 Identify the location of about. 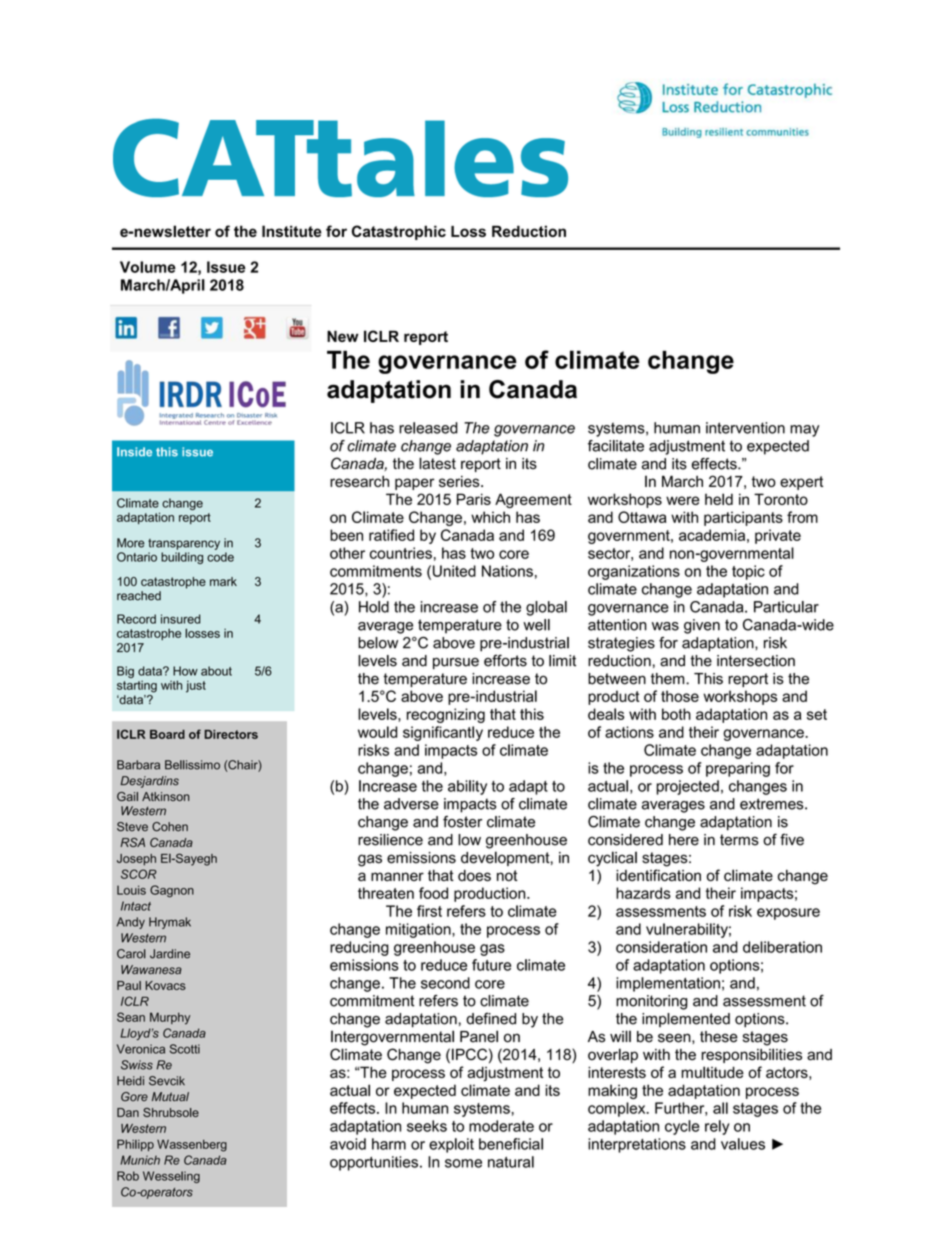
(216, 671).
